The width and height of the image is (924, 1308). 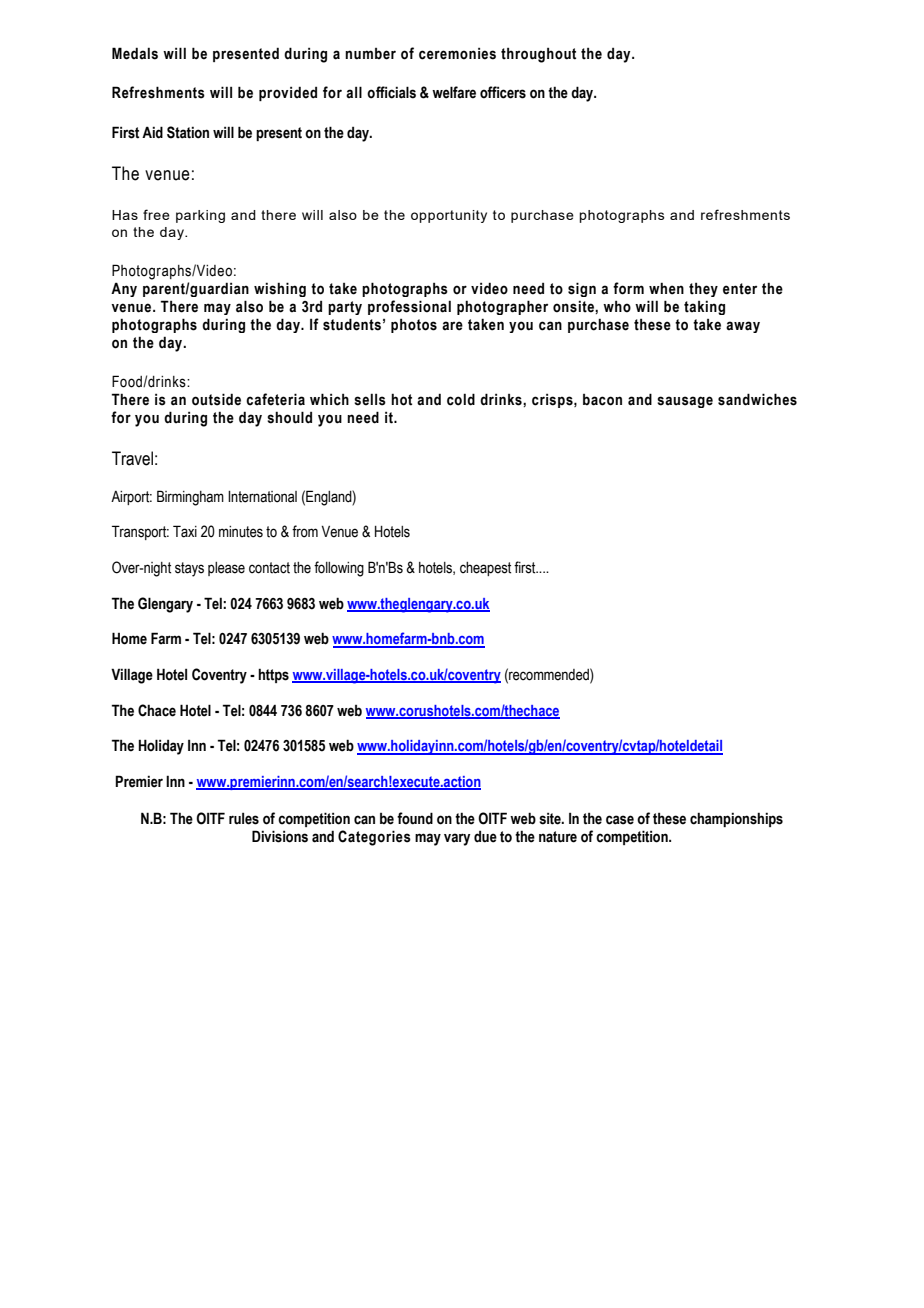 I want to click on Any, so click(x=124, y=289).
